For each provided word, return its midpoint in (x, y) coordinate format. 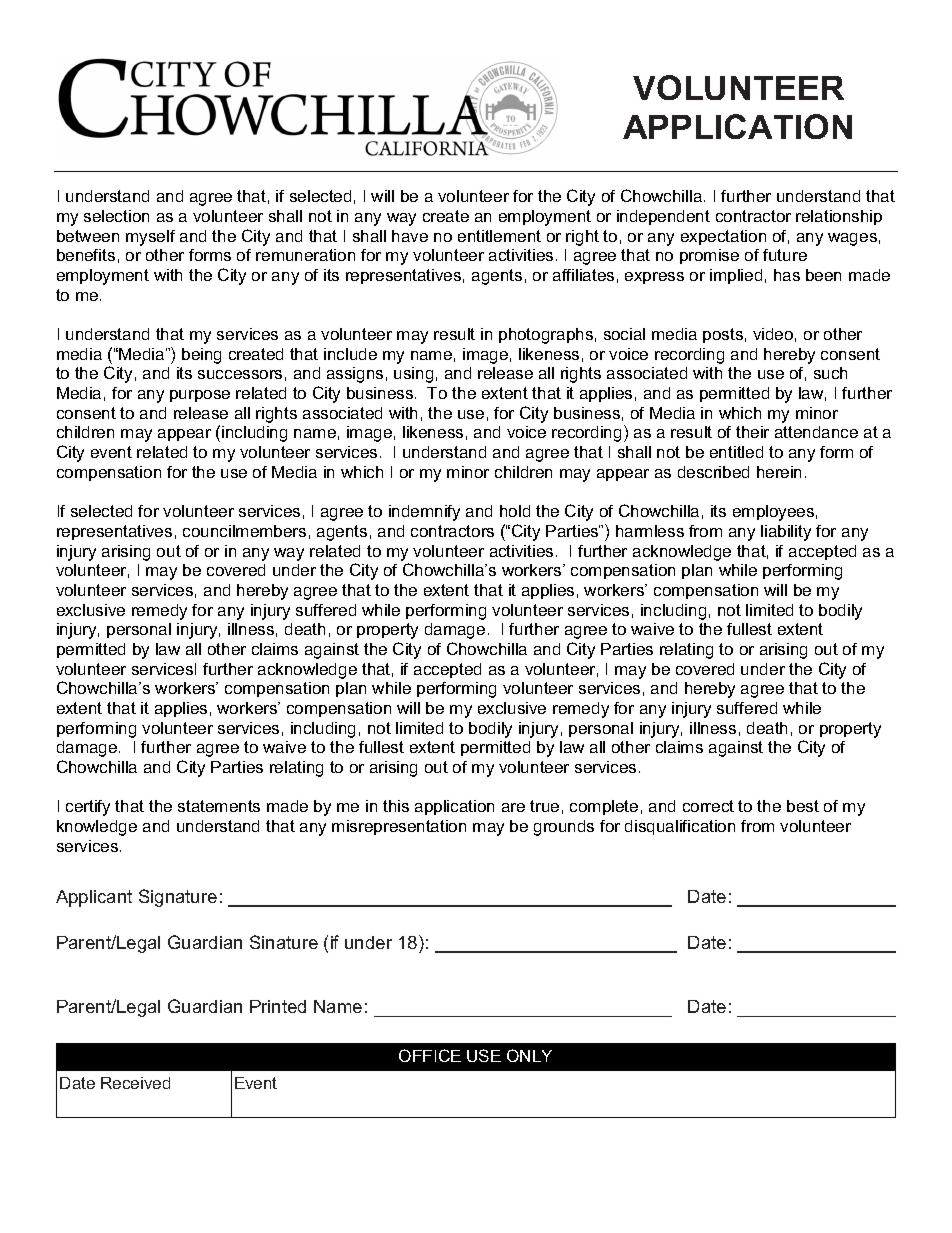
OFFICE (430, 1055)
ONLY (529, 1055)
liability (786, 533)
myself (150, 238)
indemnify (424, 513)
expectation (723, 237)
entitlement (499, 236)
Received (135, 1083)
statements (219, 806)
